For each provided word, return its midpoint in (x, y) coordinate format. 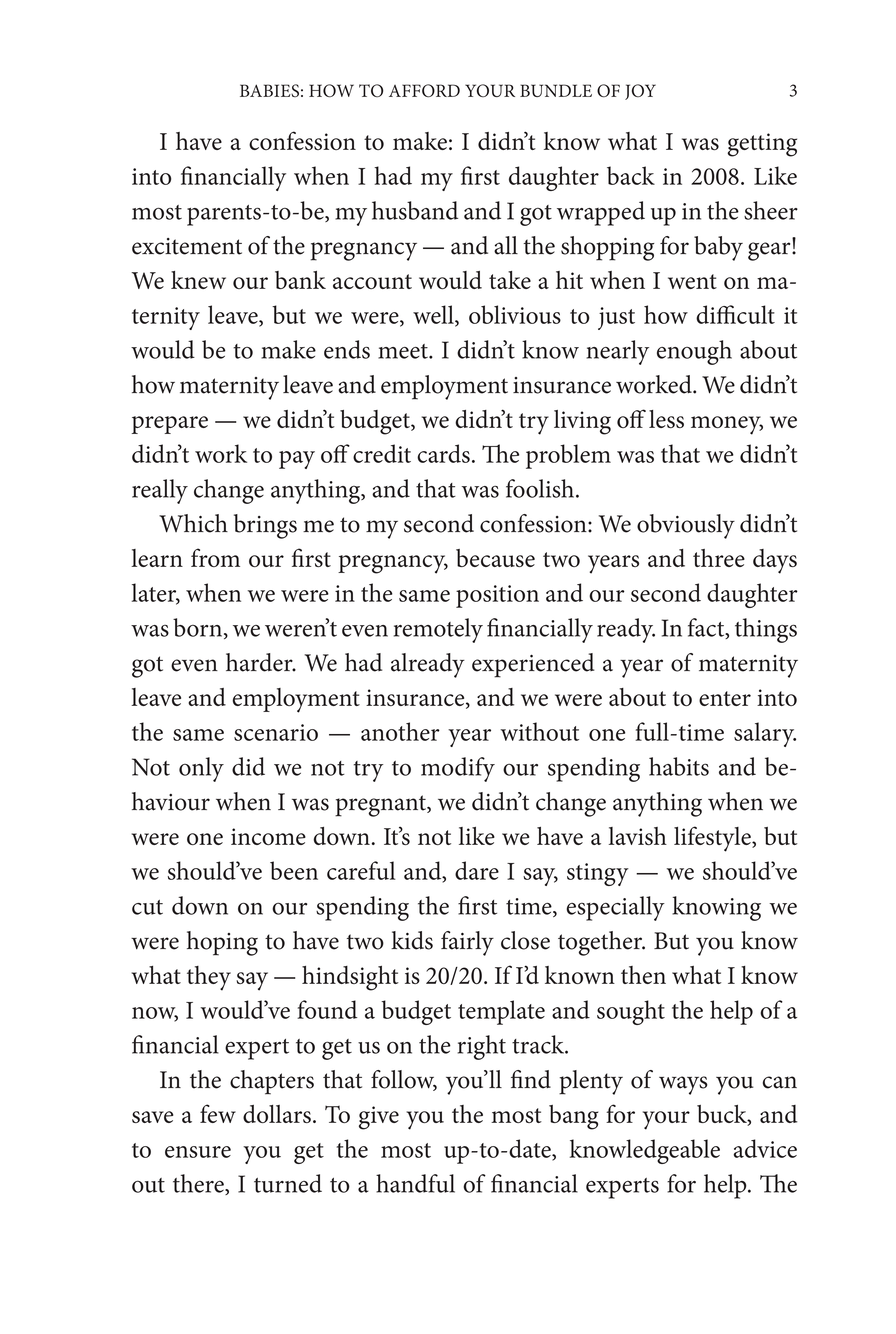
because (495, 558)
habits (679, 766)
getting (762, 145)
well (434, 315)
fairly (467, 943)
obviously (686, 526)
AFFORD (424, 91)
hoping (222, 943)
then (643, 975)
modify (458, 769)
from (215, 557)
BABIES (269, 90)
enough (694, 352)
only (201, 769)
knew (198, 280)
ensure (198, 1152)
